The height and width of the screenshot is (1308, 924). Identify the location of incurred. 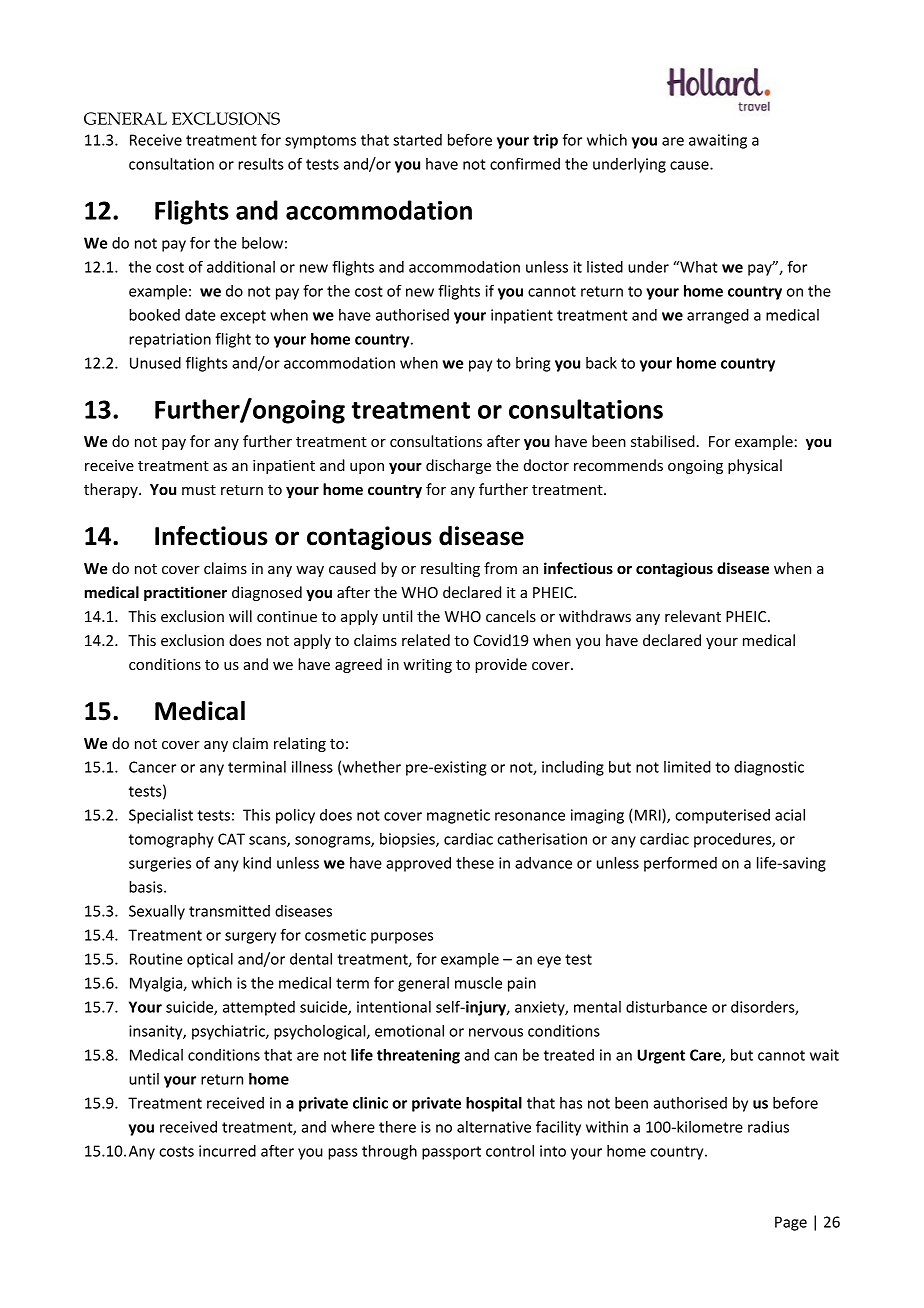
(227, 1151).
